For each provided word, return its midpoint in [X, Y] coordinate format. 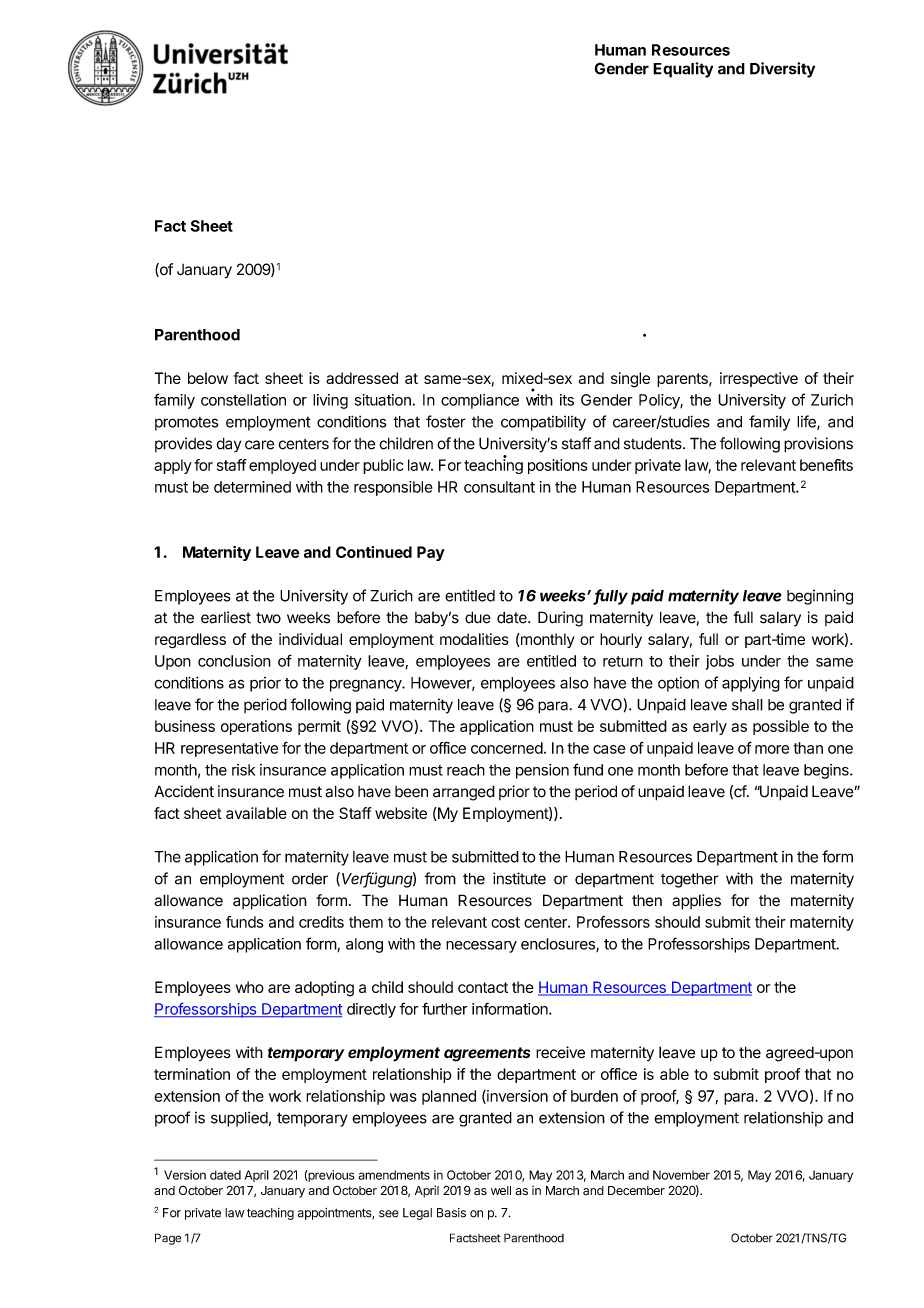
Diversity [782, 70]
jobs [720, 662]
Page [168, 1239]
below [208, 378]
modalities [474, 639]
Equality [683, 70]
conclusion [234, 661]
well [501, 1190]
